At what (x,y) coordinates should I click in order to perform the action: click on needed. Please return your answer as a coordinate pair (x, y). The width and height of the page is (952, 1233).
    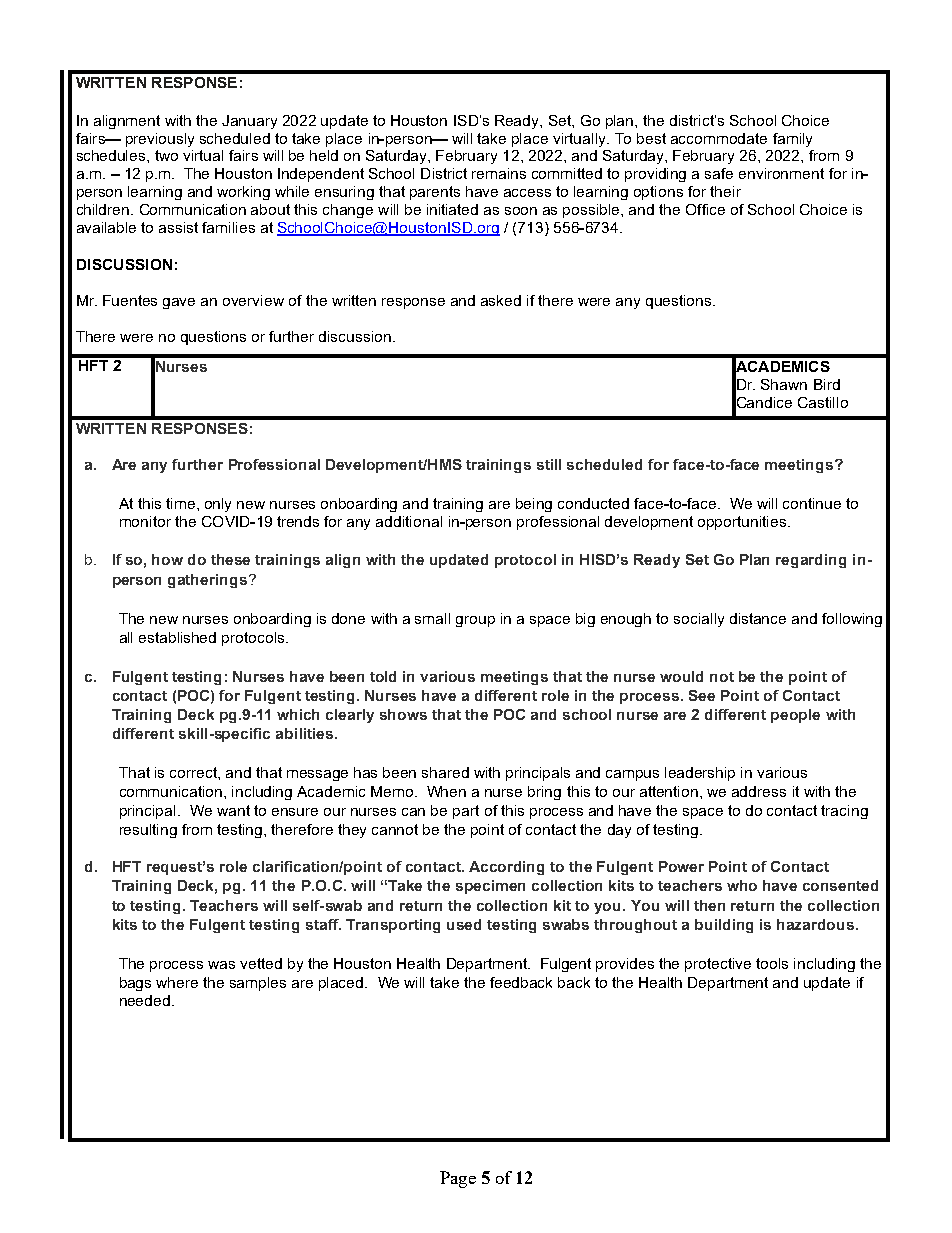
    Looking at the image, I should click on (145, 1000).
